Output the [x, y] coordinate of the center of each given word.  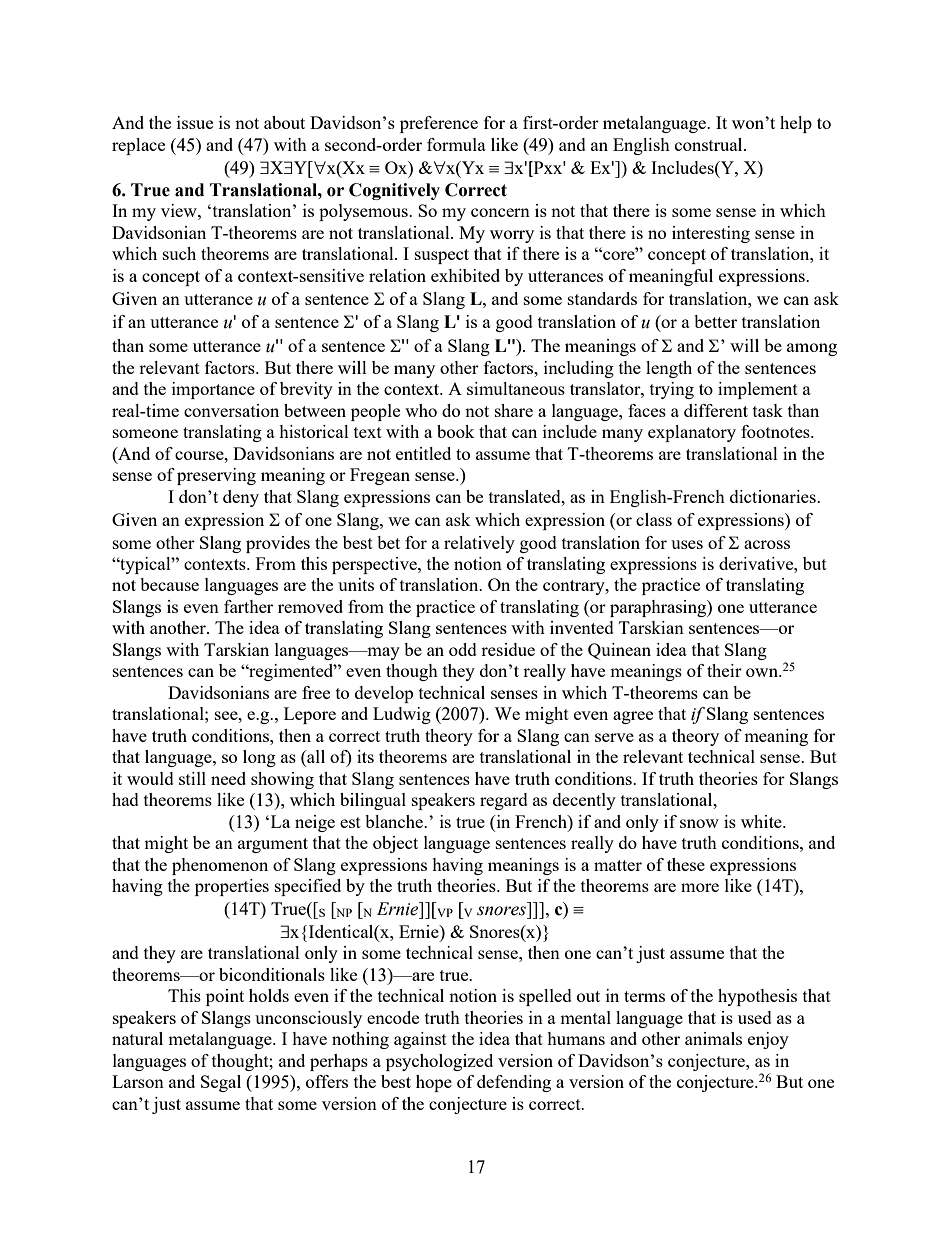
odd [463, 649]
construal [710, 144]
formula [456, 144]
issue [195, 122]
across [767, 544]
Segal [221, 1083]
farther [248, 606]
